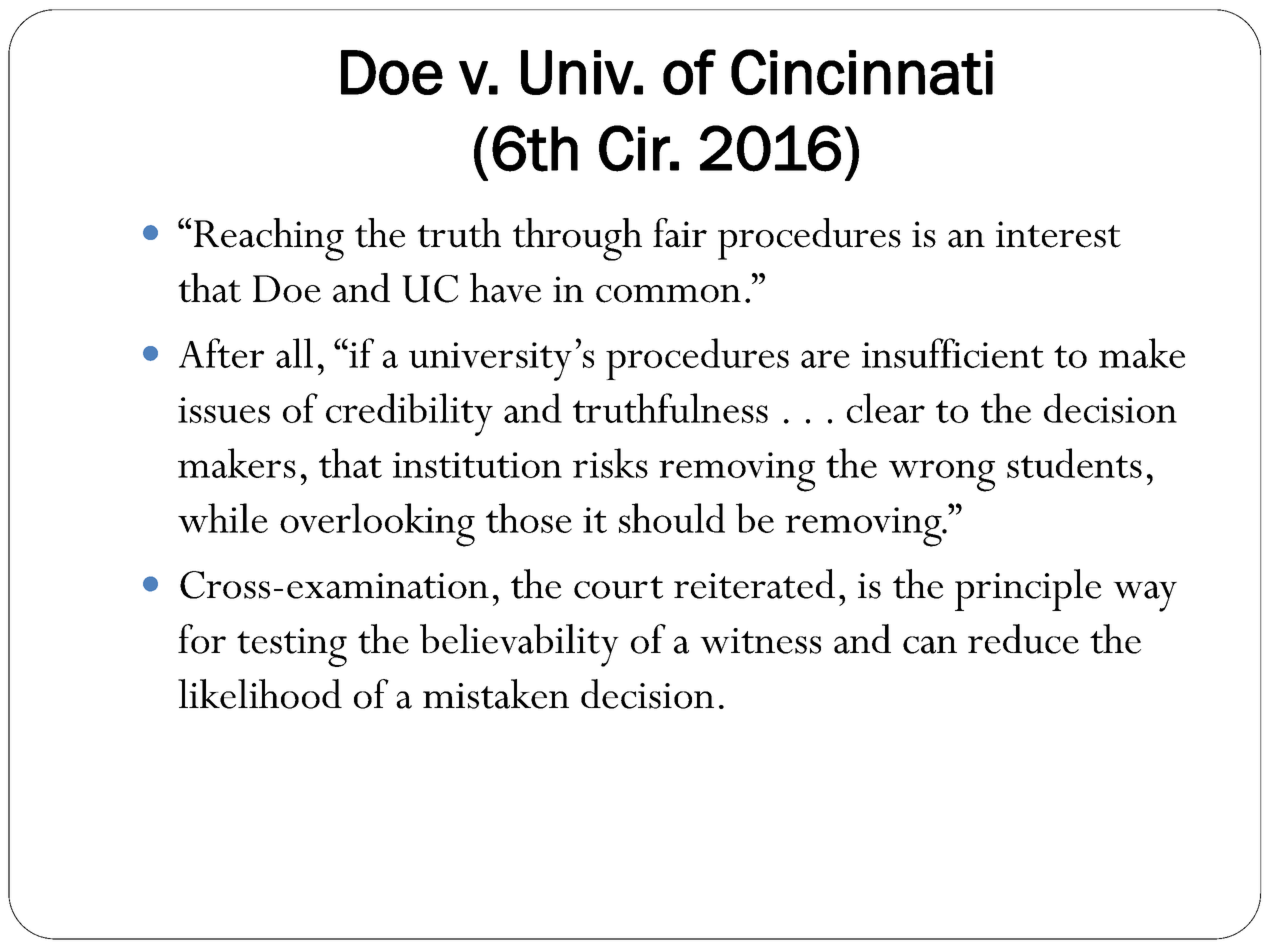 This document has width=1270, height=952. I want to click on Reaching, so click(269, 239).
